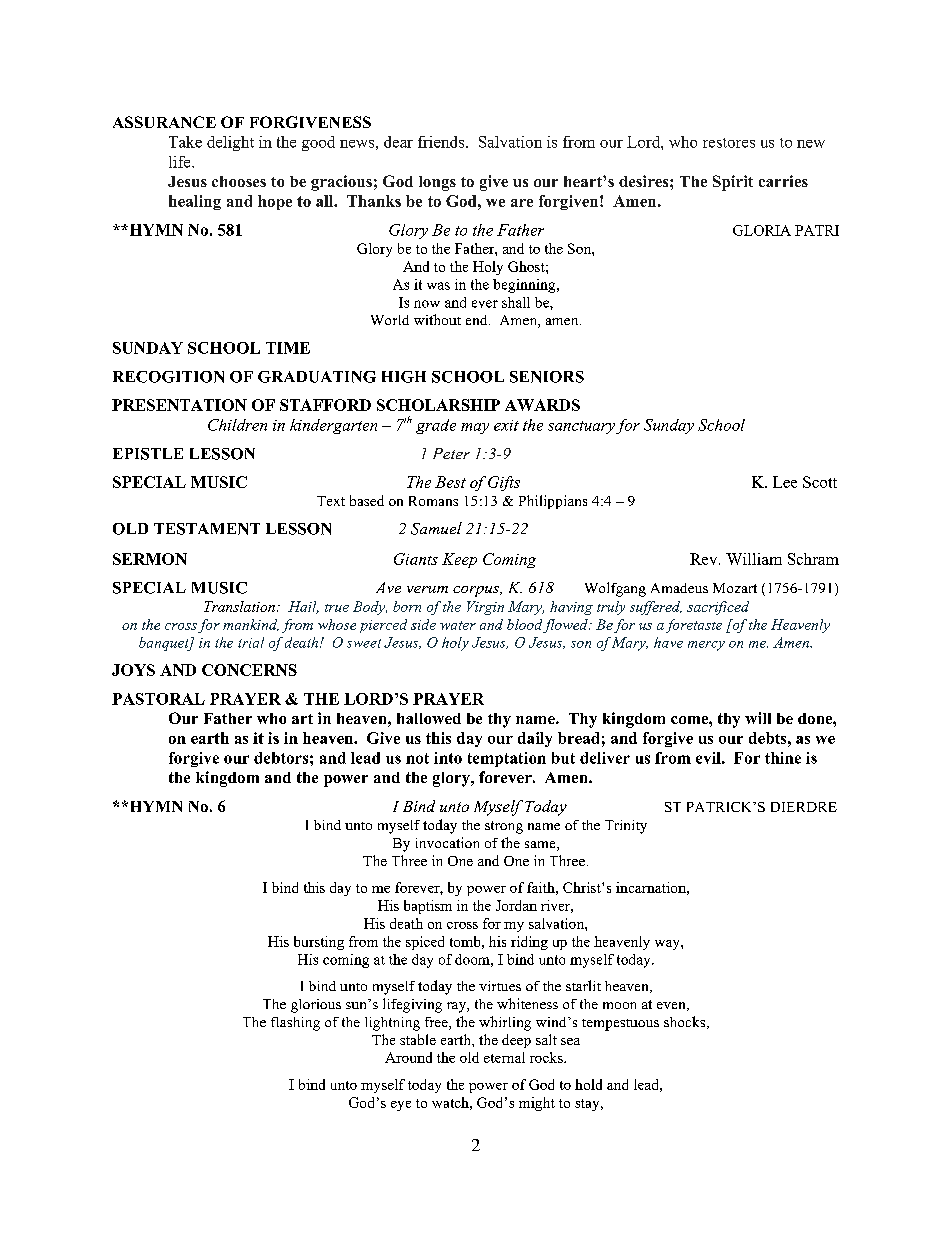 Image resolution: width=952 pixels, height=1233 pixels. Describe the element at coordinates (626, 827) in the image. I see `Trinity` at that location.
